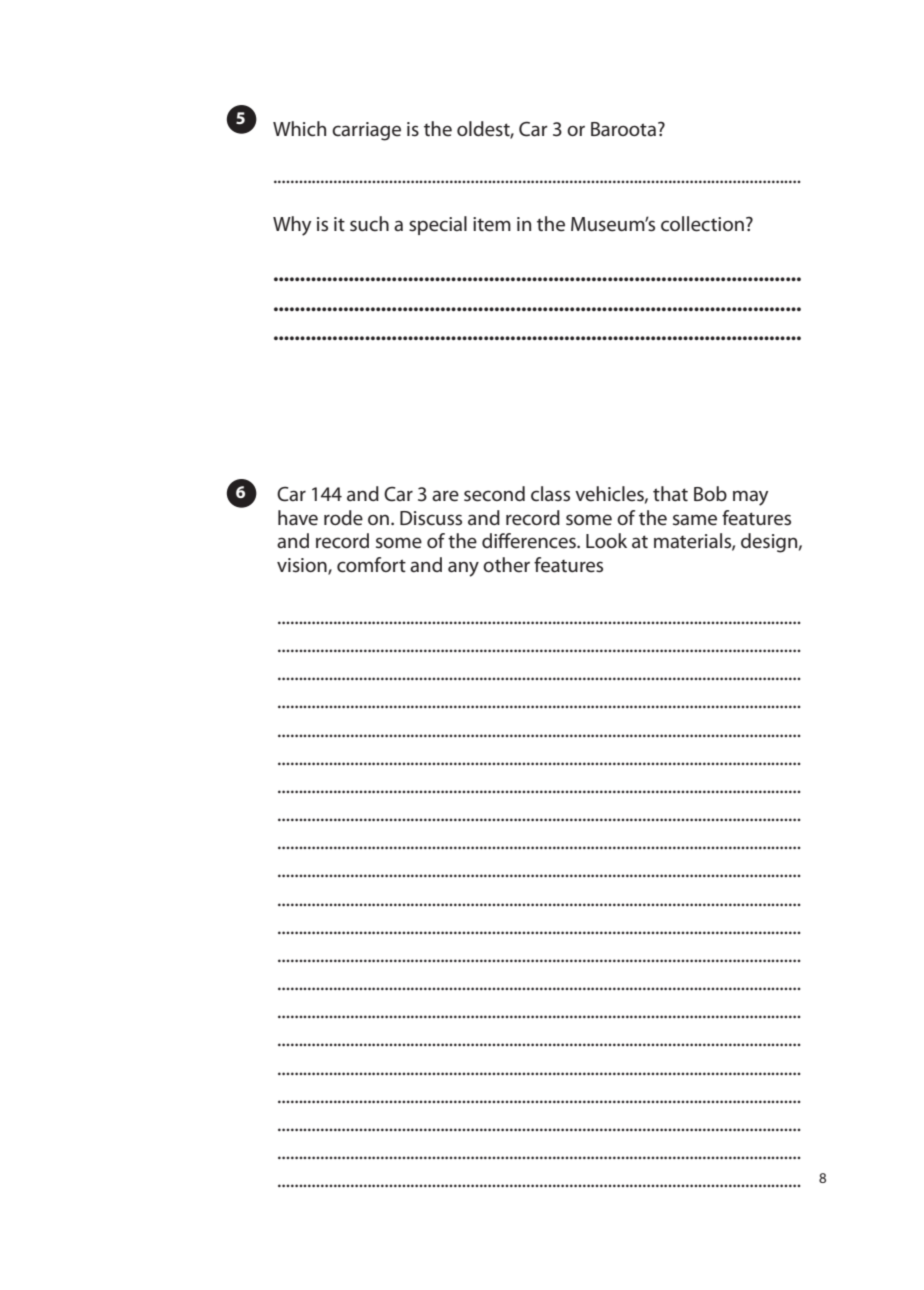 This screenshot has height=1290, width=924. I want to click on such, so click(369, 224).
